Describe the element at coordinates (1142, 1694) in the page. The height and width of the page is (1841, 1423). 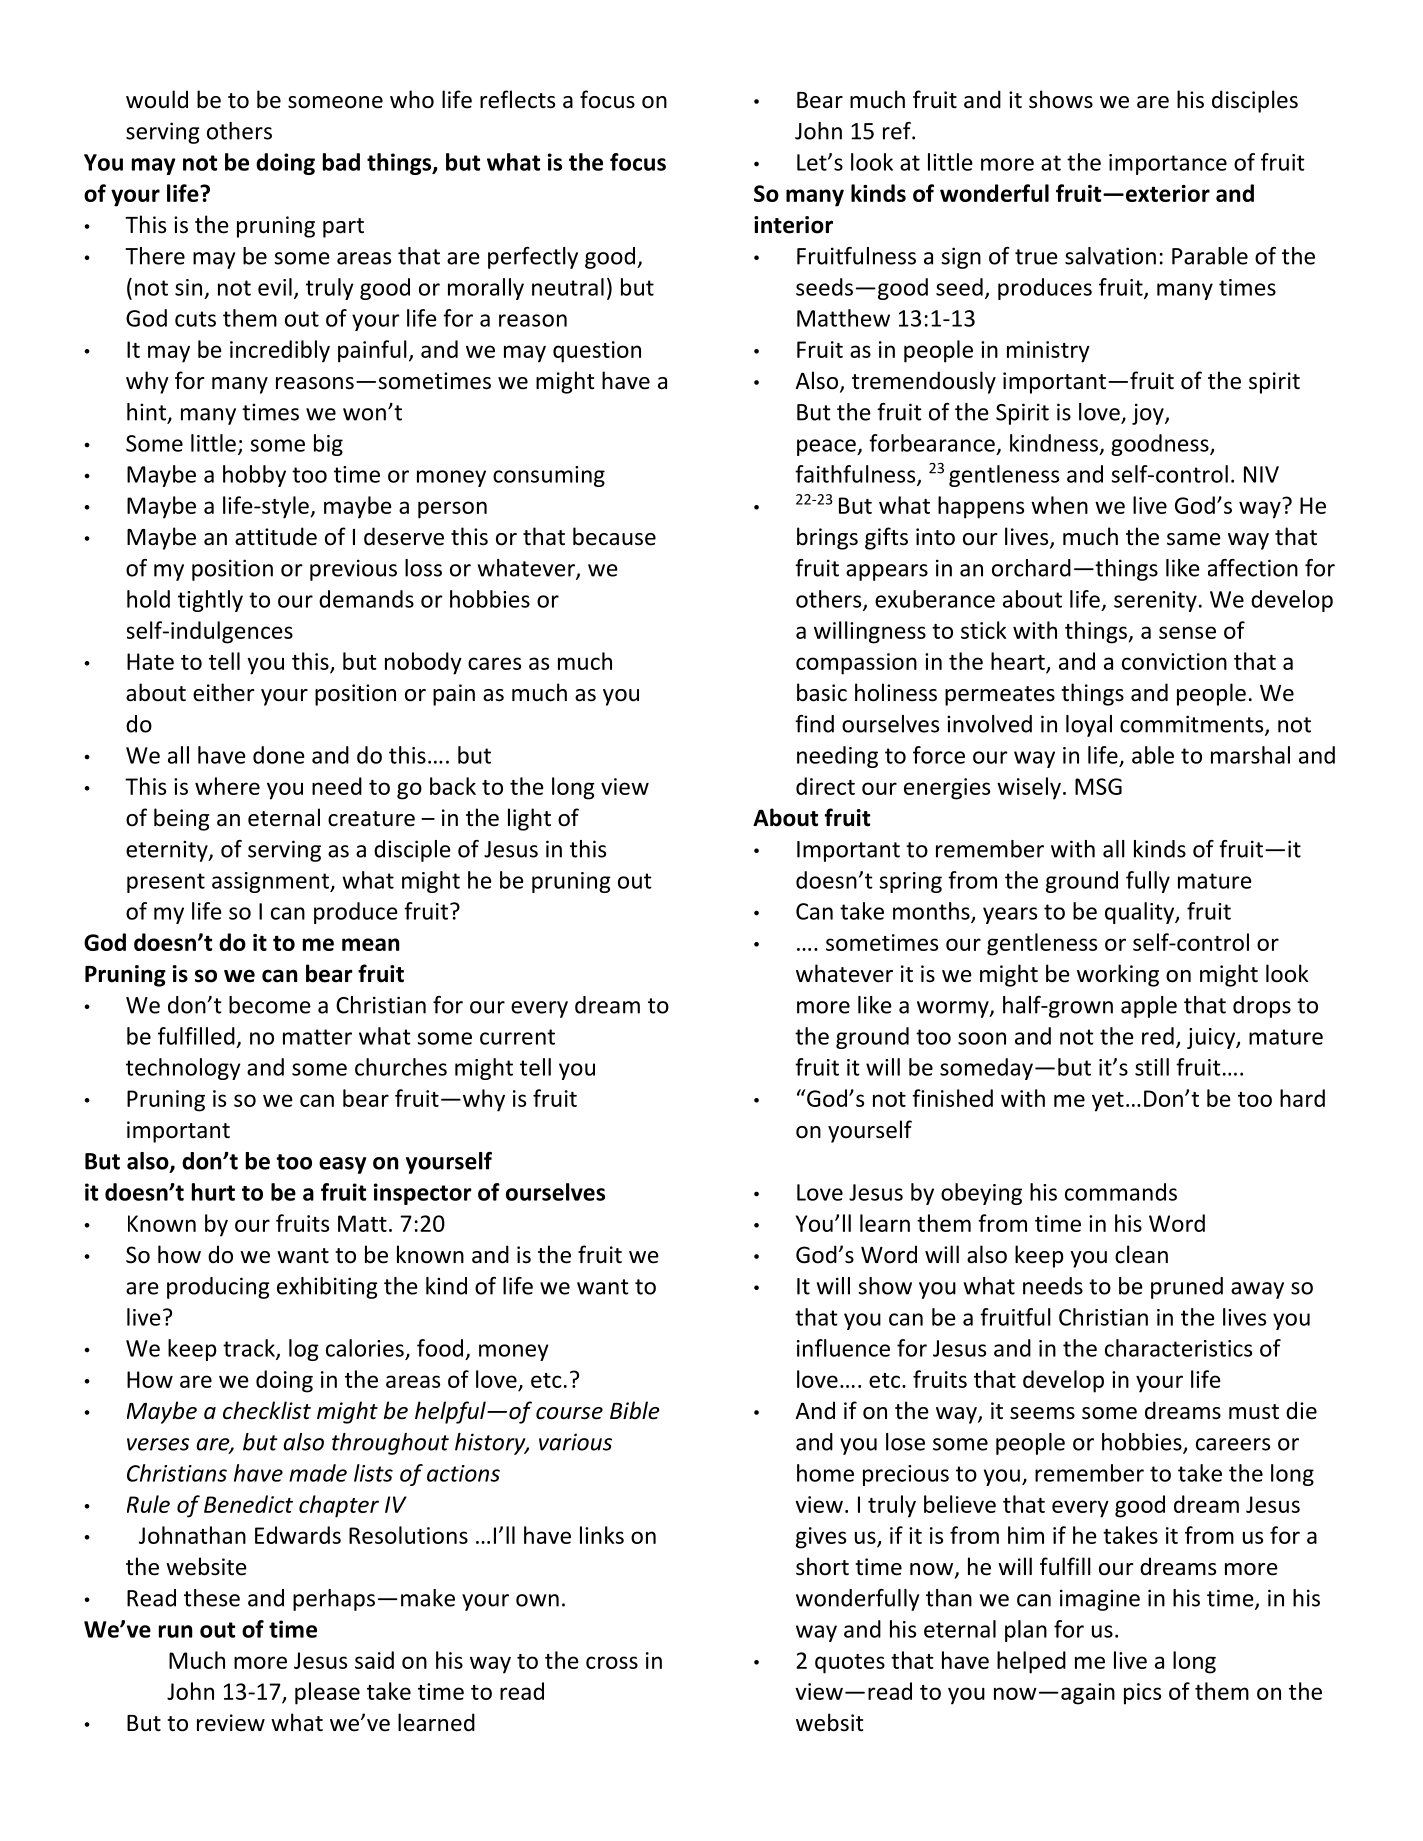
I see `pics` at that location.
